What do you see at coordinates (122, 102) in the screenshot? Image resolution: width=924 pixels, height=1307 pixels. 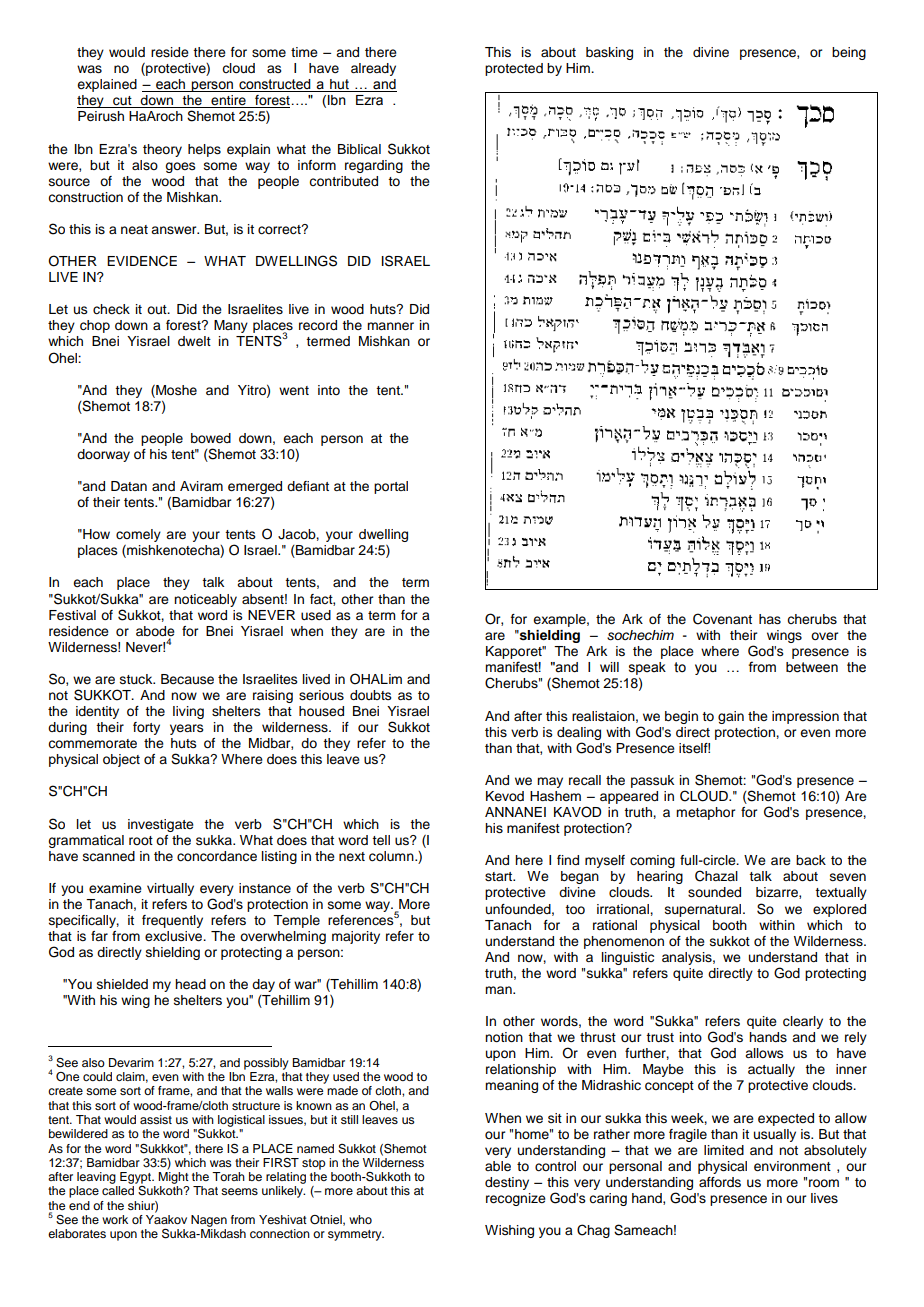 I see `cut` at bounding box center [122, 102].
